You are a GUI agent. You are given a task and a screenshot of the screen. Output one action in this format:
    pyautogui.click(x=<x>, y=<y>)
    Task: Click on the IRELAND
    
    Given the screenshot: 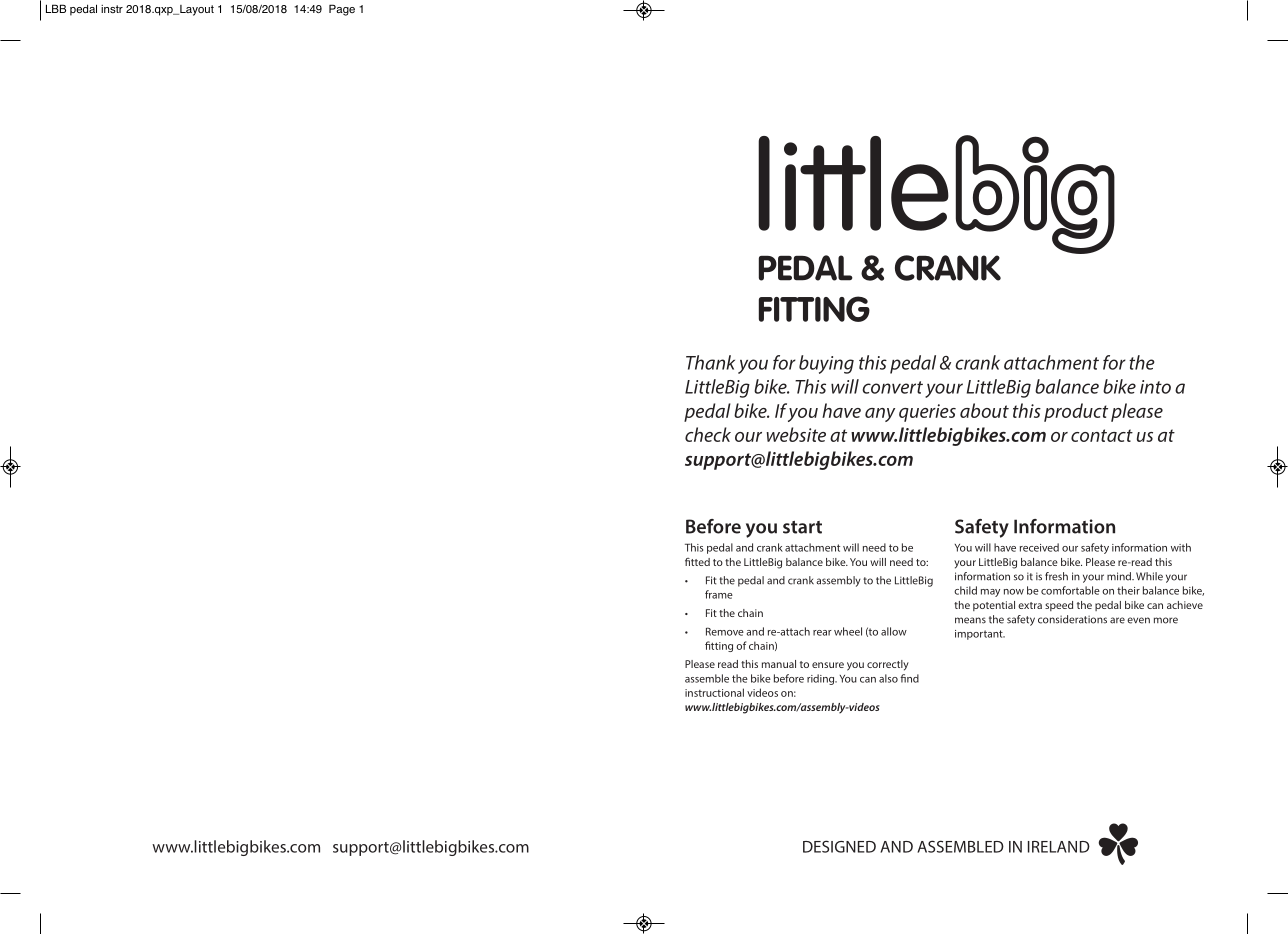 What is the action you would take?
    pyautogui.click(x=1059, y=847)
